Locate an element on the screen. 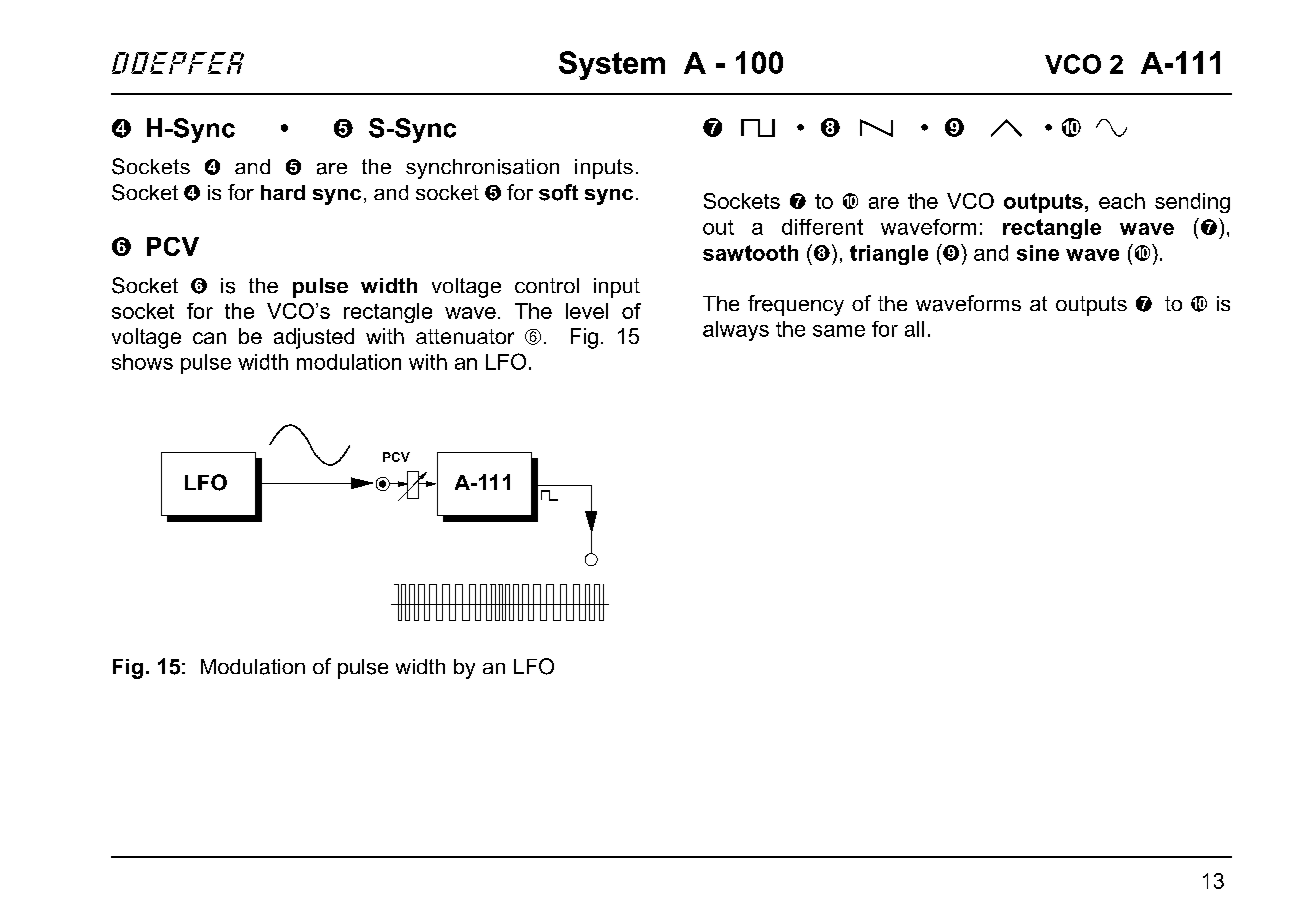 Image resolution: width=1307 pixels, height=924 pixels. adjusted is located at coordinates (314, 338).
